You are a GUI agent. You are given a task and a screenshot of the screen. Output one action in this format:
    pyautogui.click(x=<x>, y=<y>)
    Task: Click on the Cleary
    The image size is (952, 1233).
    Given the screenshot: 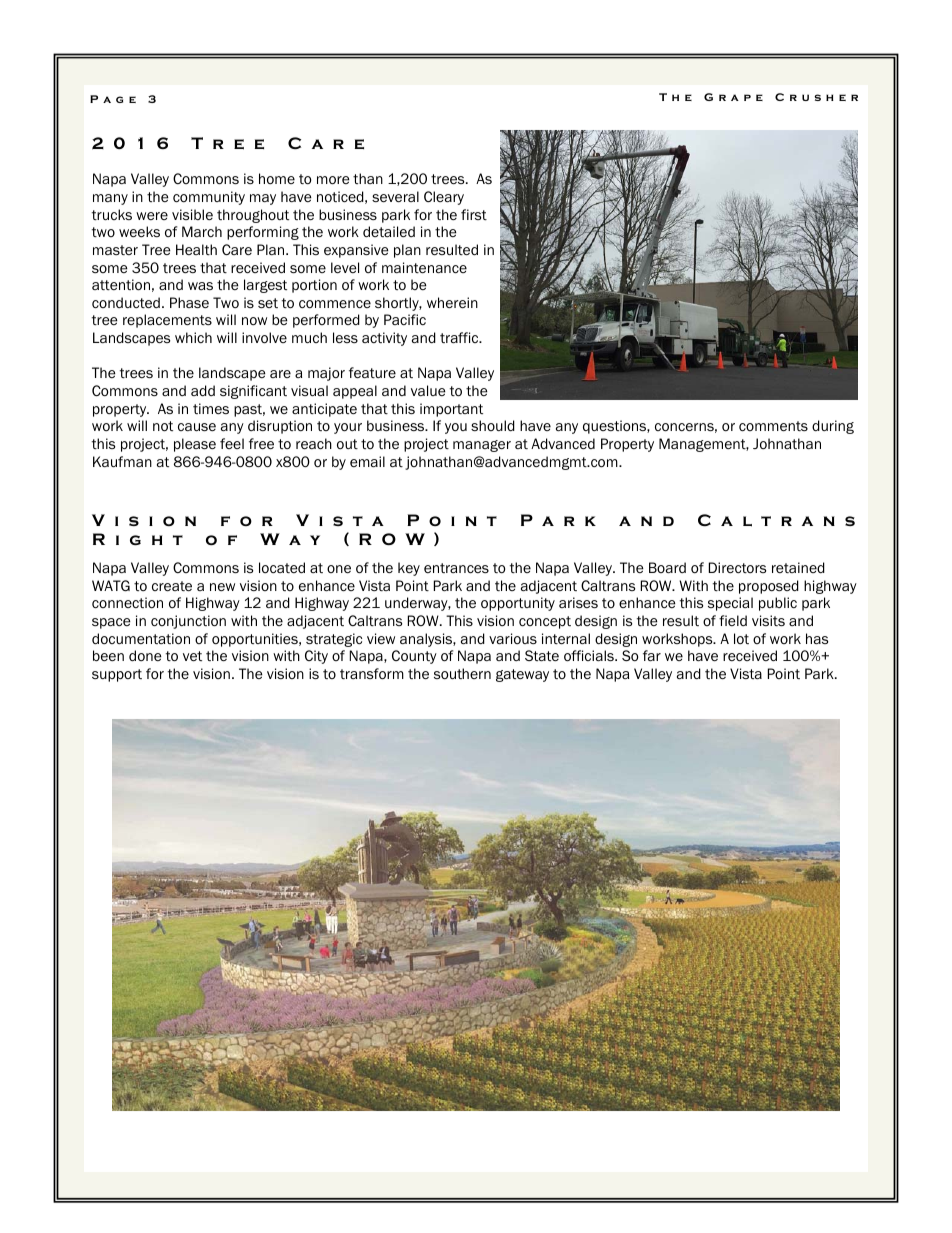 What is the action you would take?
    pyautogui.click(x=444, y=198)
